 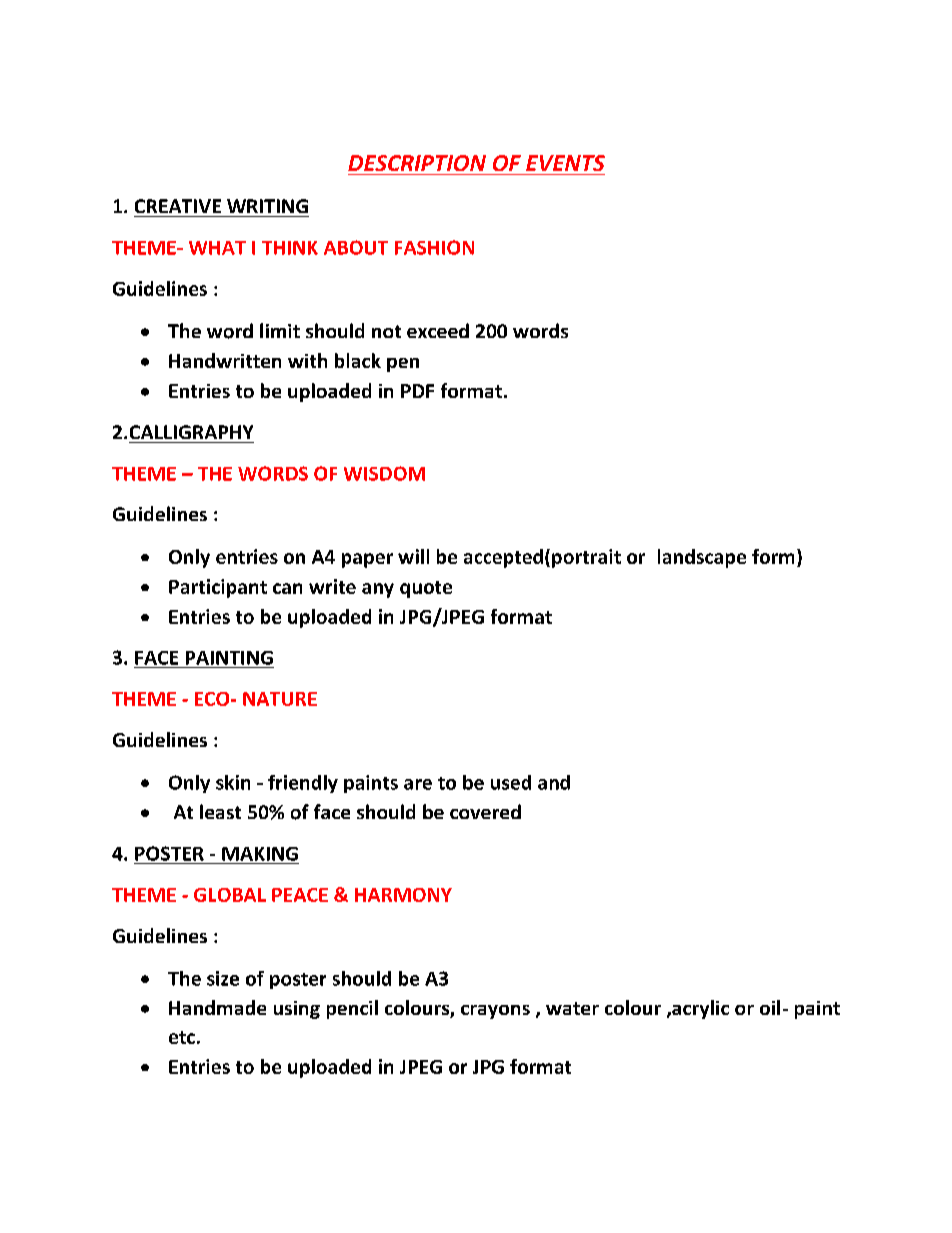 I want to click on Handwritten, so click(x=225, y=360).
